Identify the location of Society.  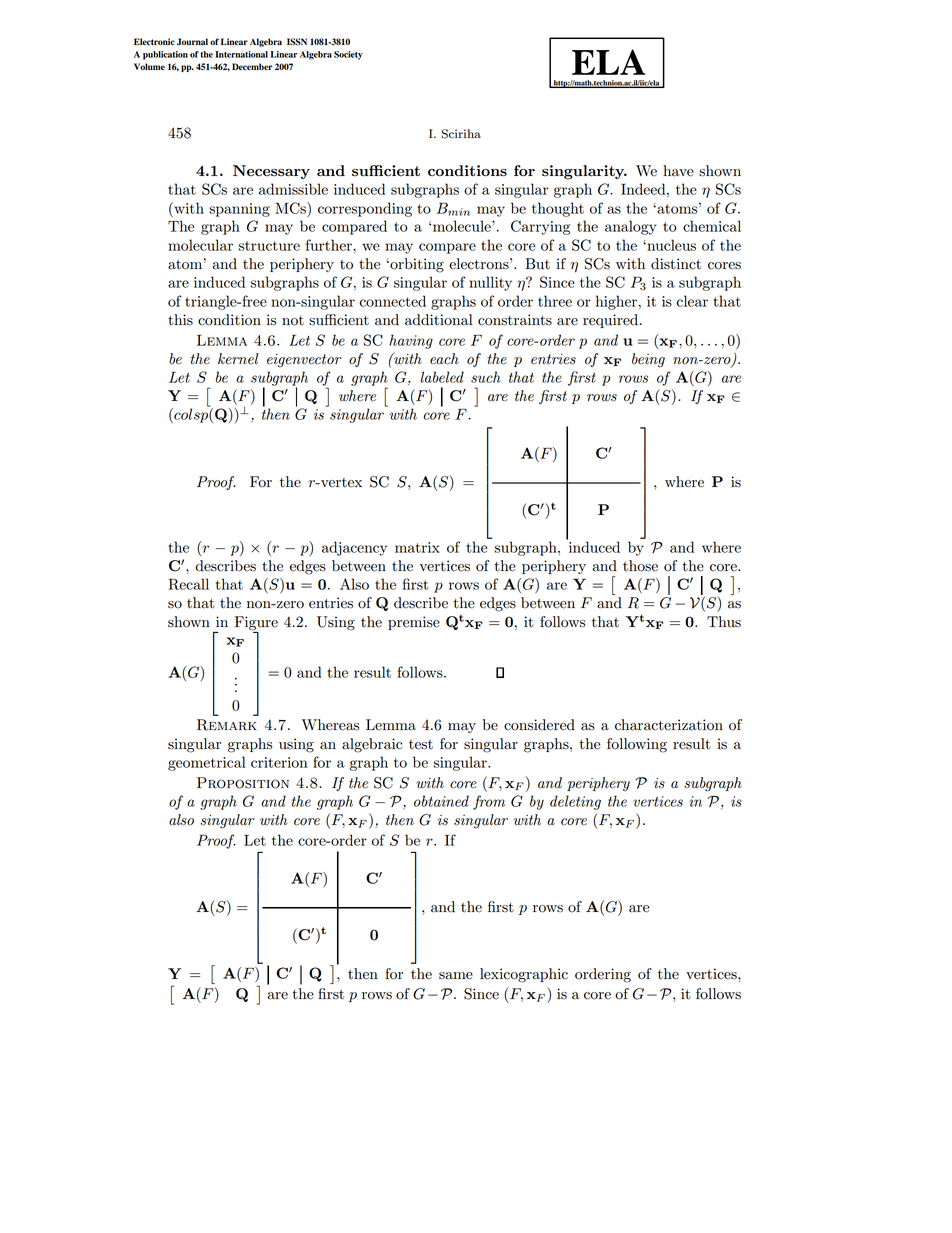
(348, 55).
